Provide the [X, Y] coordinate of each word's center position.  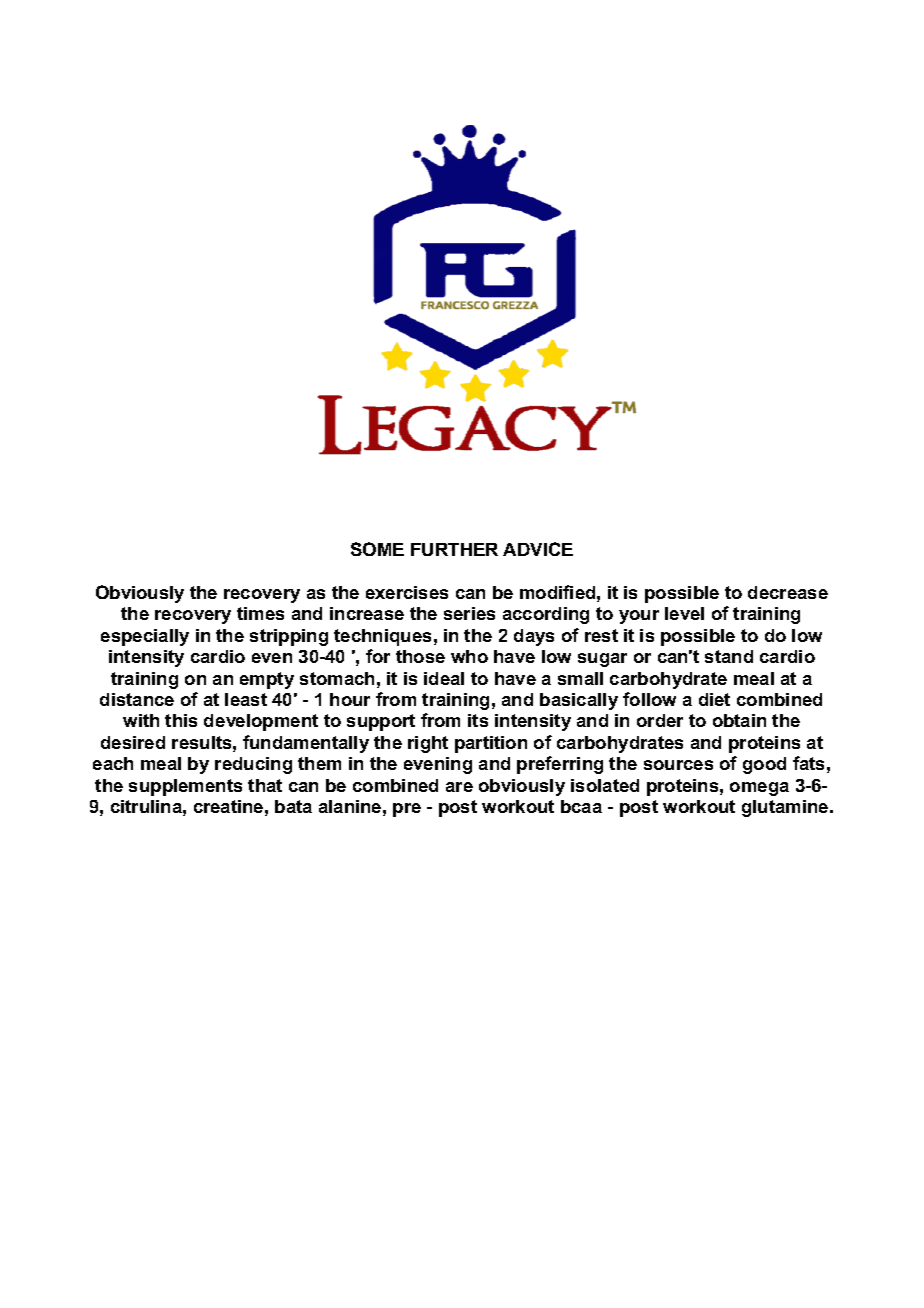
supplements [185, 787]
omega [759, 789]
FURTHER [454, 549]
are [459, 787]
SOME [377, 549]
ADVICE [538, 549]
